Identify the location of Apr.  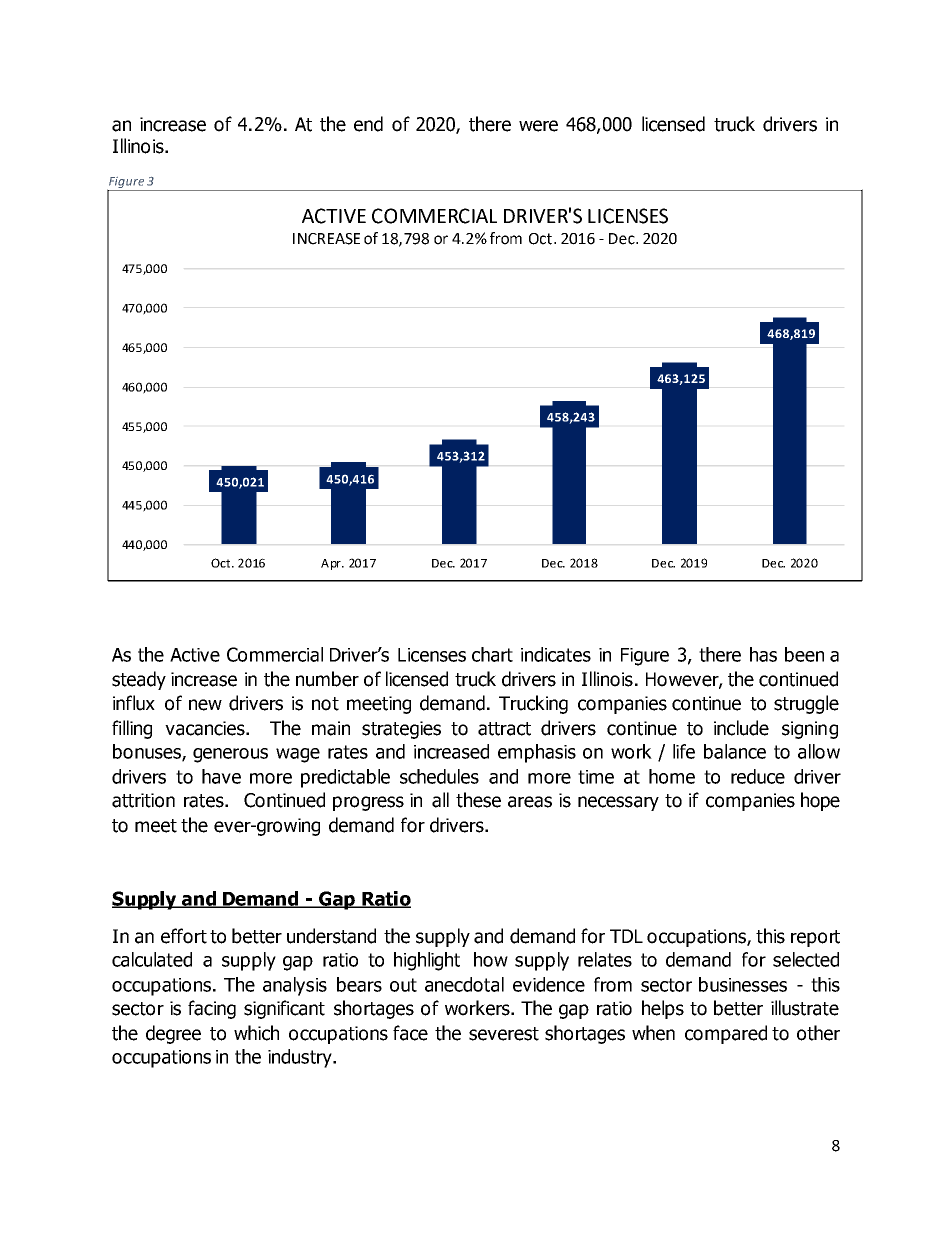
(332, 564).
